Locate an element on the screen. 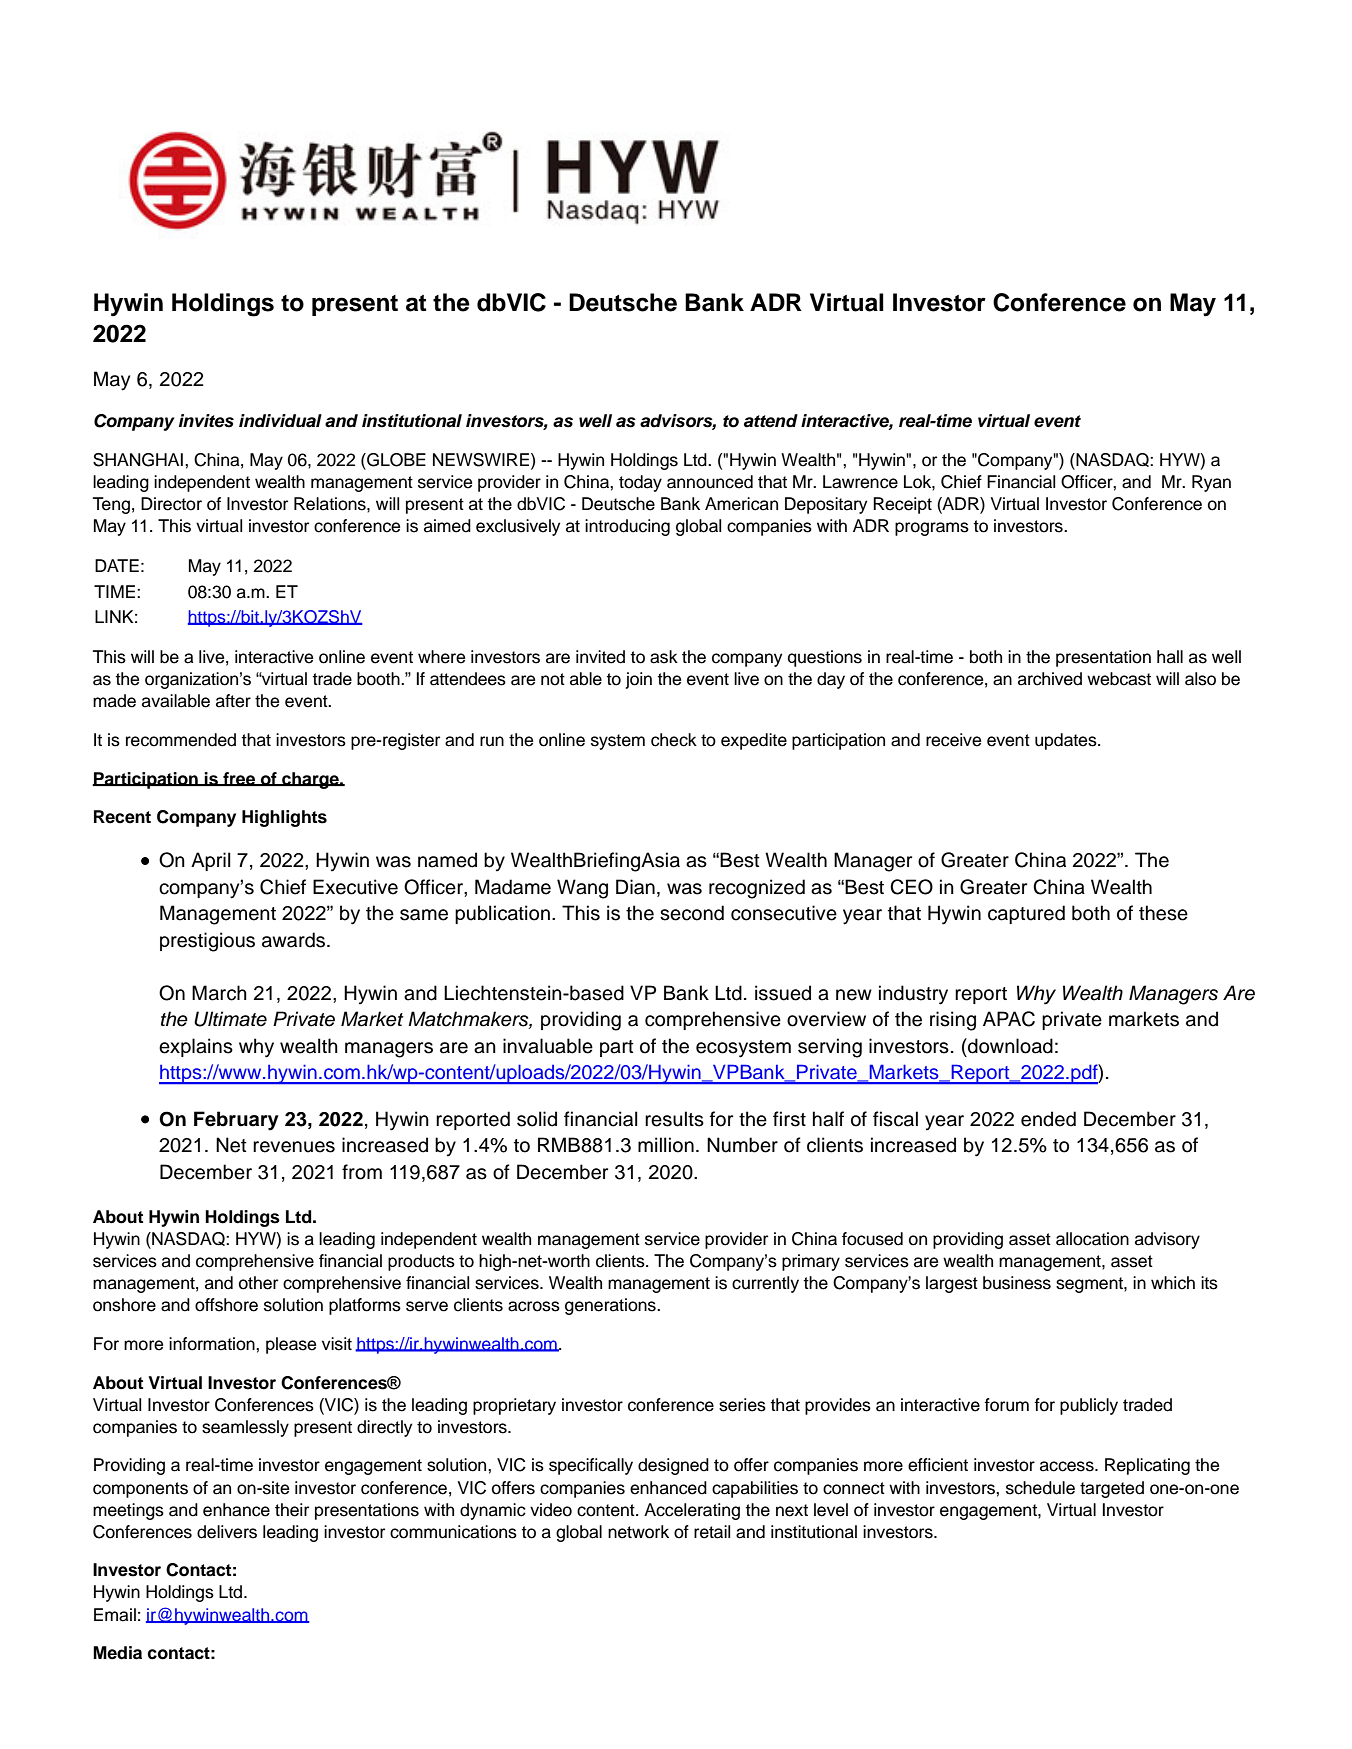 This screenshot has height=1749, width=1352. Email is located at coordinates (115, 1615).
